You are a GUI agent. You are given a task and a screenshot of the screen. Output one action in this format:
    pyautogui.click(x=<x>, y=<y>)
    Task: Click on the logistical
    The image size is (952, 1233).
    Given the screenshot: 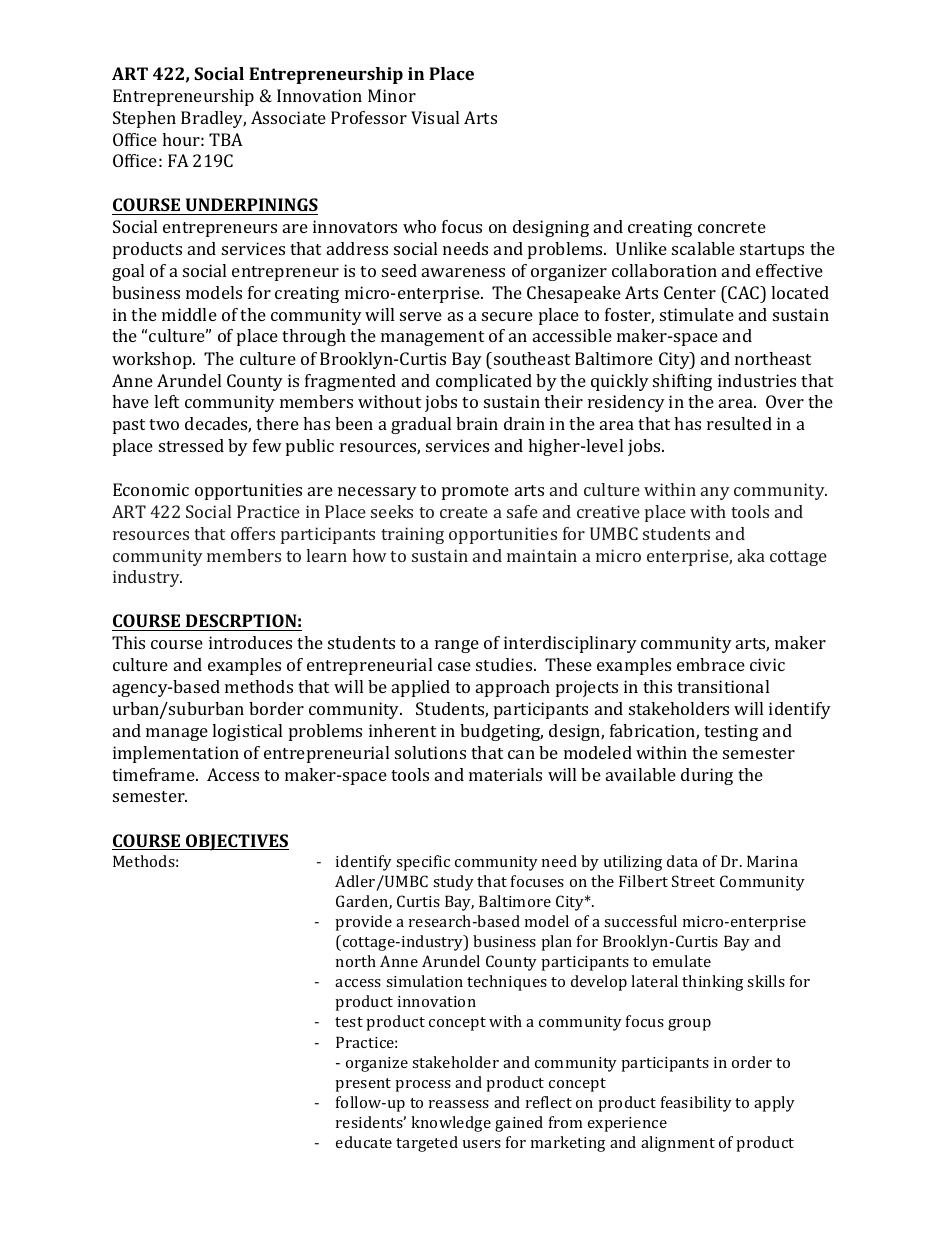 What is the action you would take?
    pyautogui.click(x=247, y=732)
